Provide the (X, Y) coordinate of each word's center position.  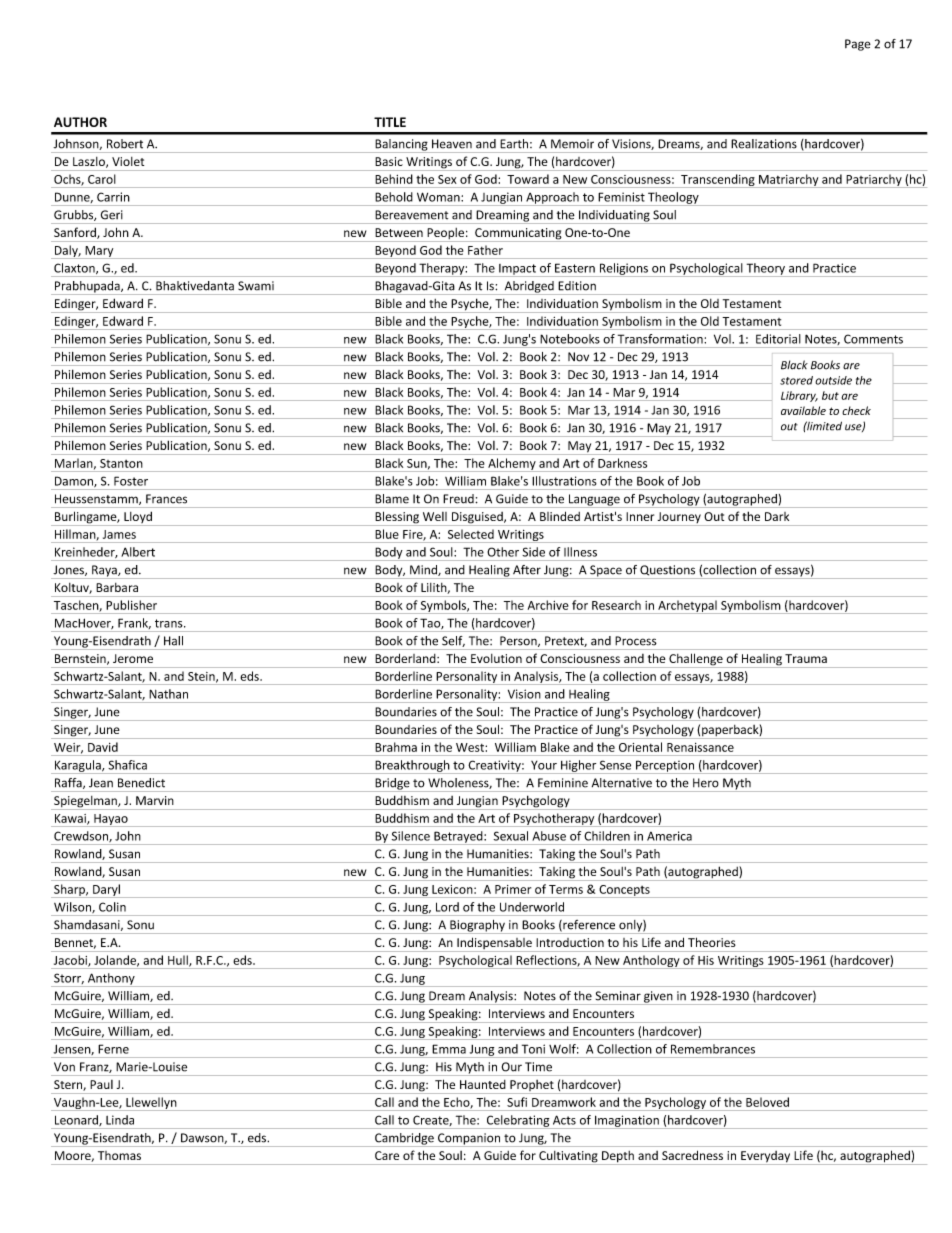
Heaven (452, 144)
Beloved (767, 1102)
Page (858, 45)
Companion (469, 1140)
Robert (125, 143)
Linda (120, 1120)
